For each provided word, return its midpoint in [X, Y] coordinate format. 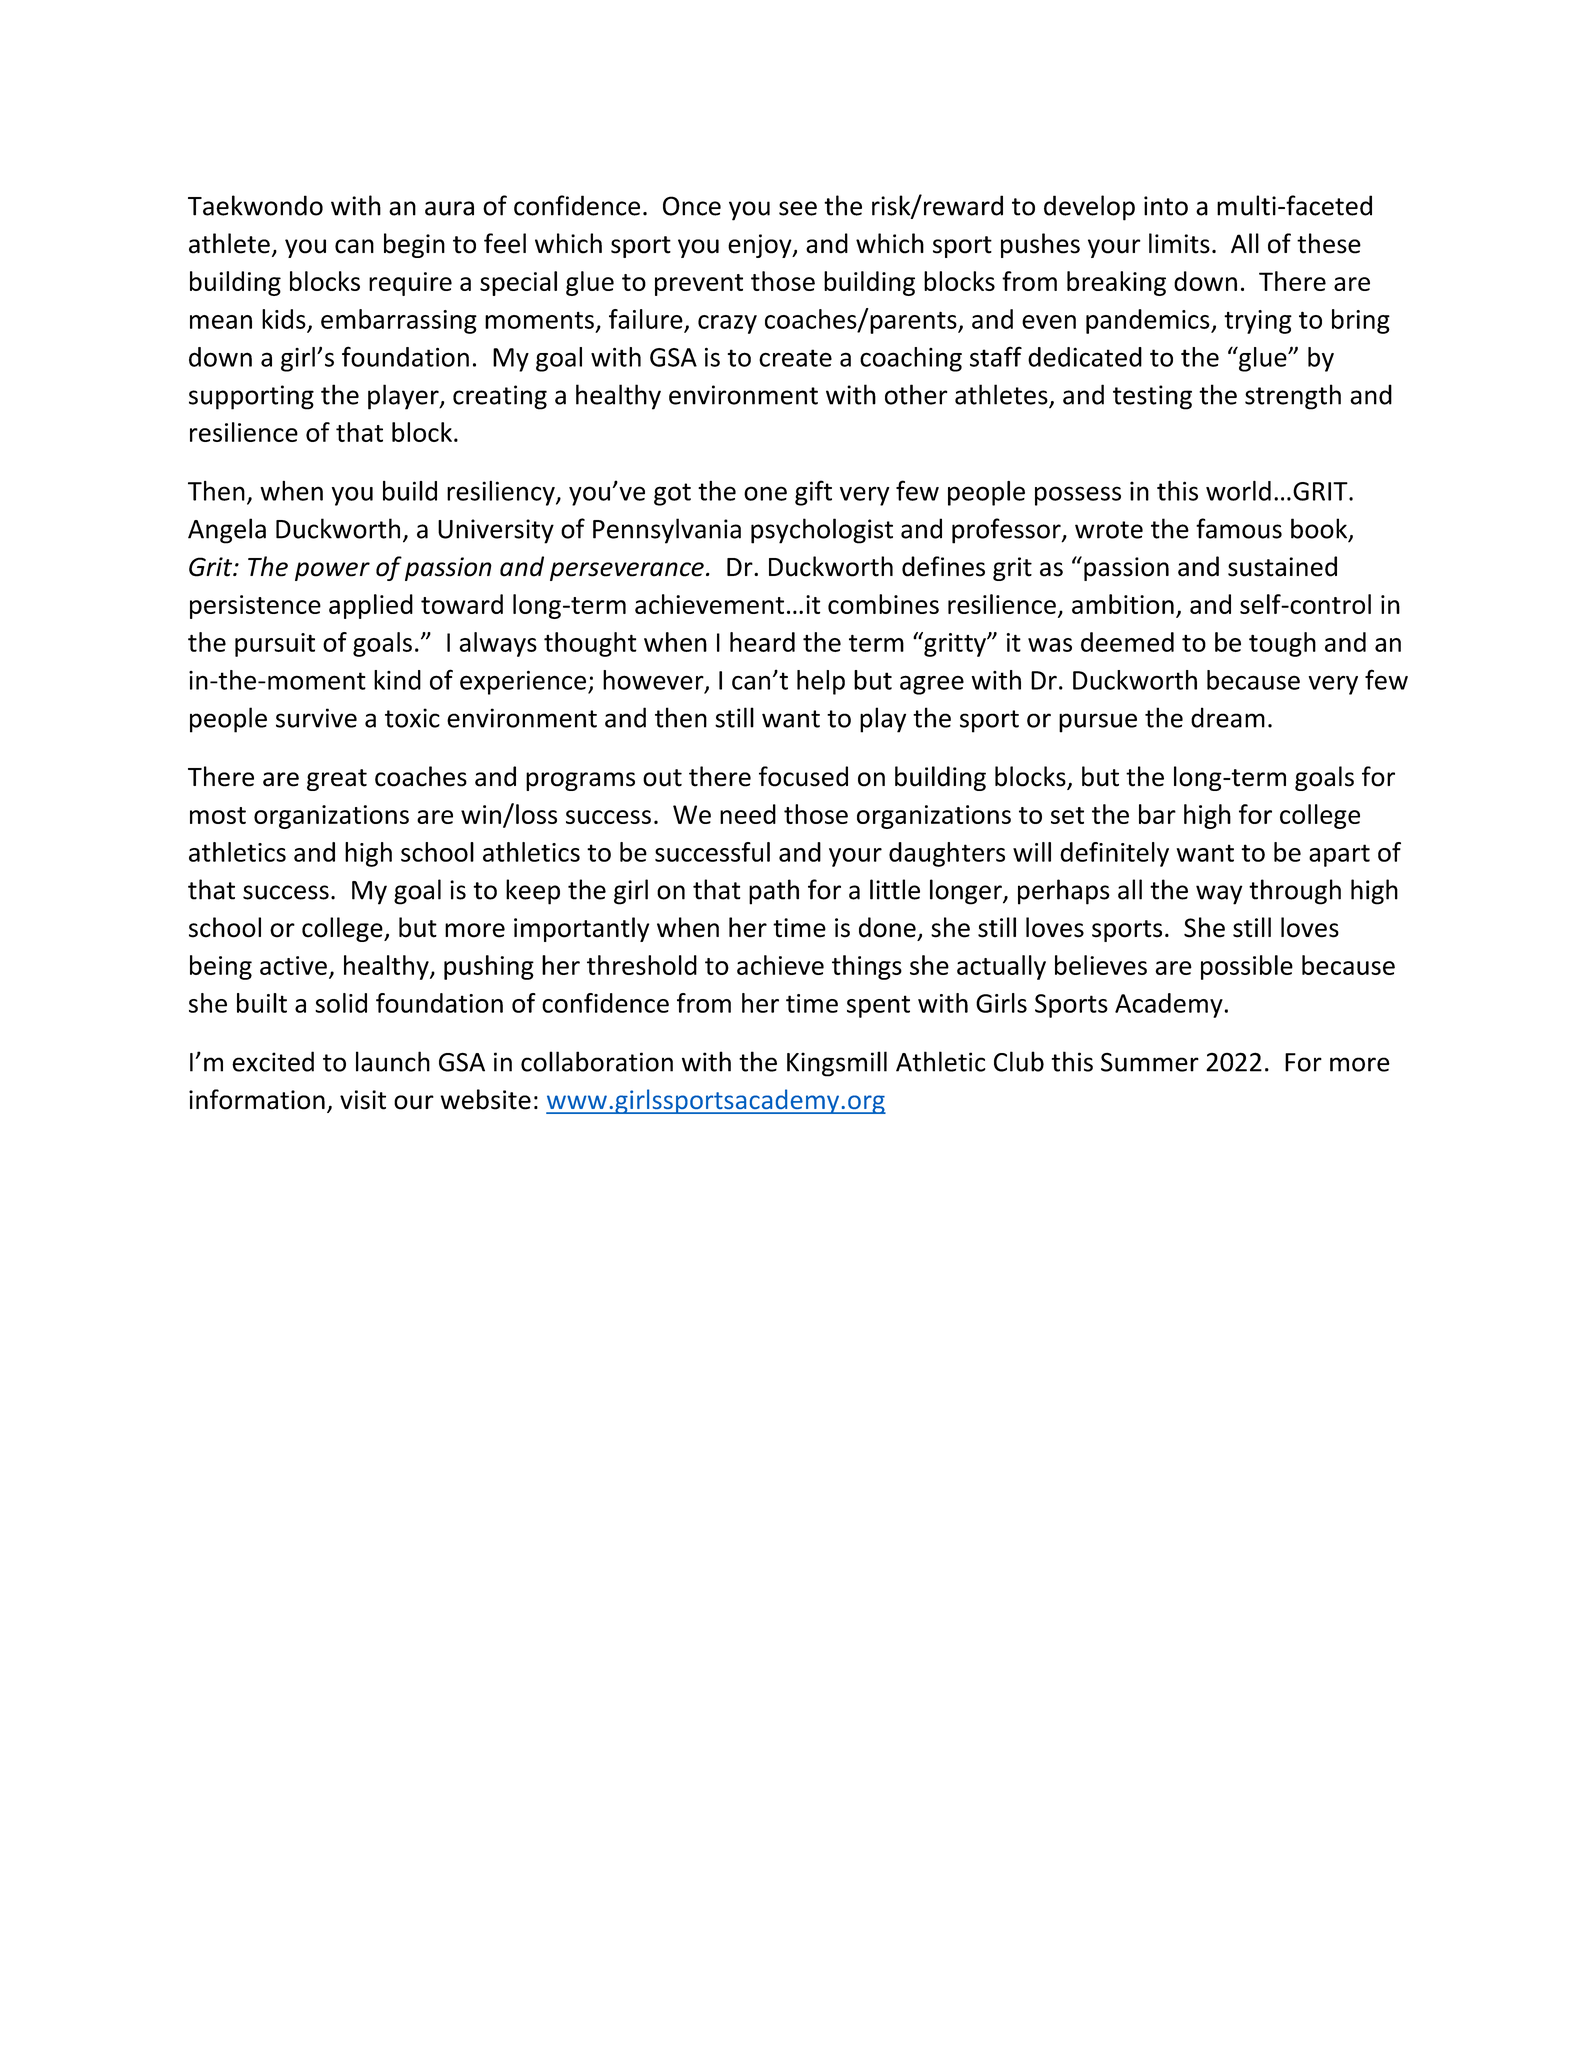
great [337, 780]
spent [878, 1006]
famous [1239, 528]
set [1067, 815]
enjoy [761, 246]
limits [1179, 243]
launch [393, 1061]
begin [414, 245]
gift [813, 493]
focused [803, 776]
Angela [227, 531]
